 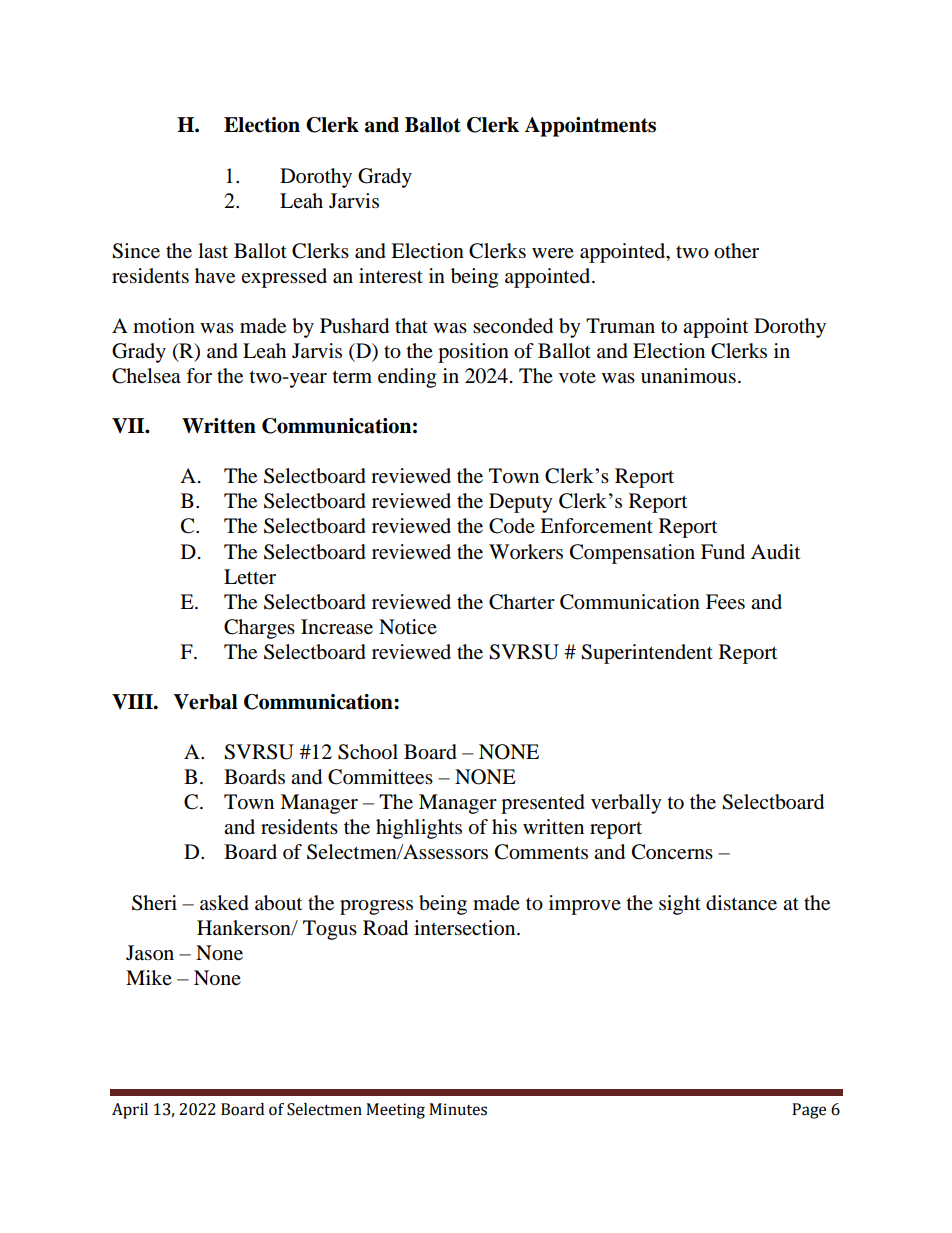 I want to click on Concerns, so click(x=672, y=852).
